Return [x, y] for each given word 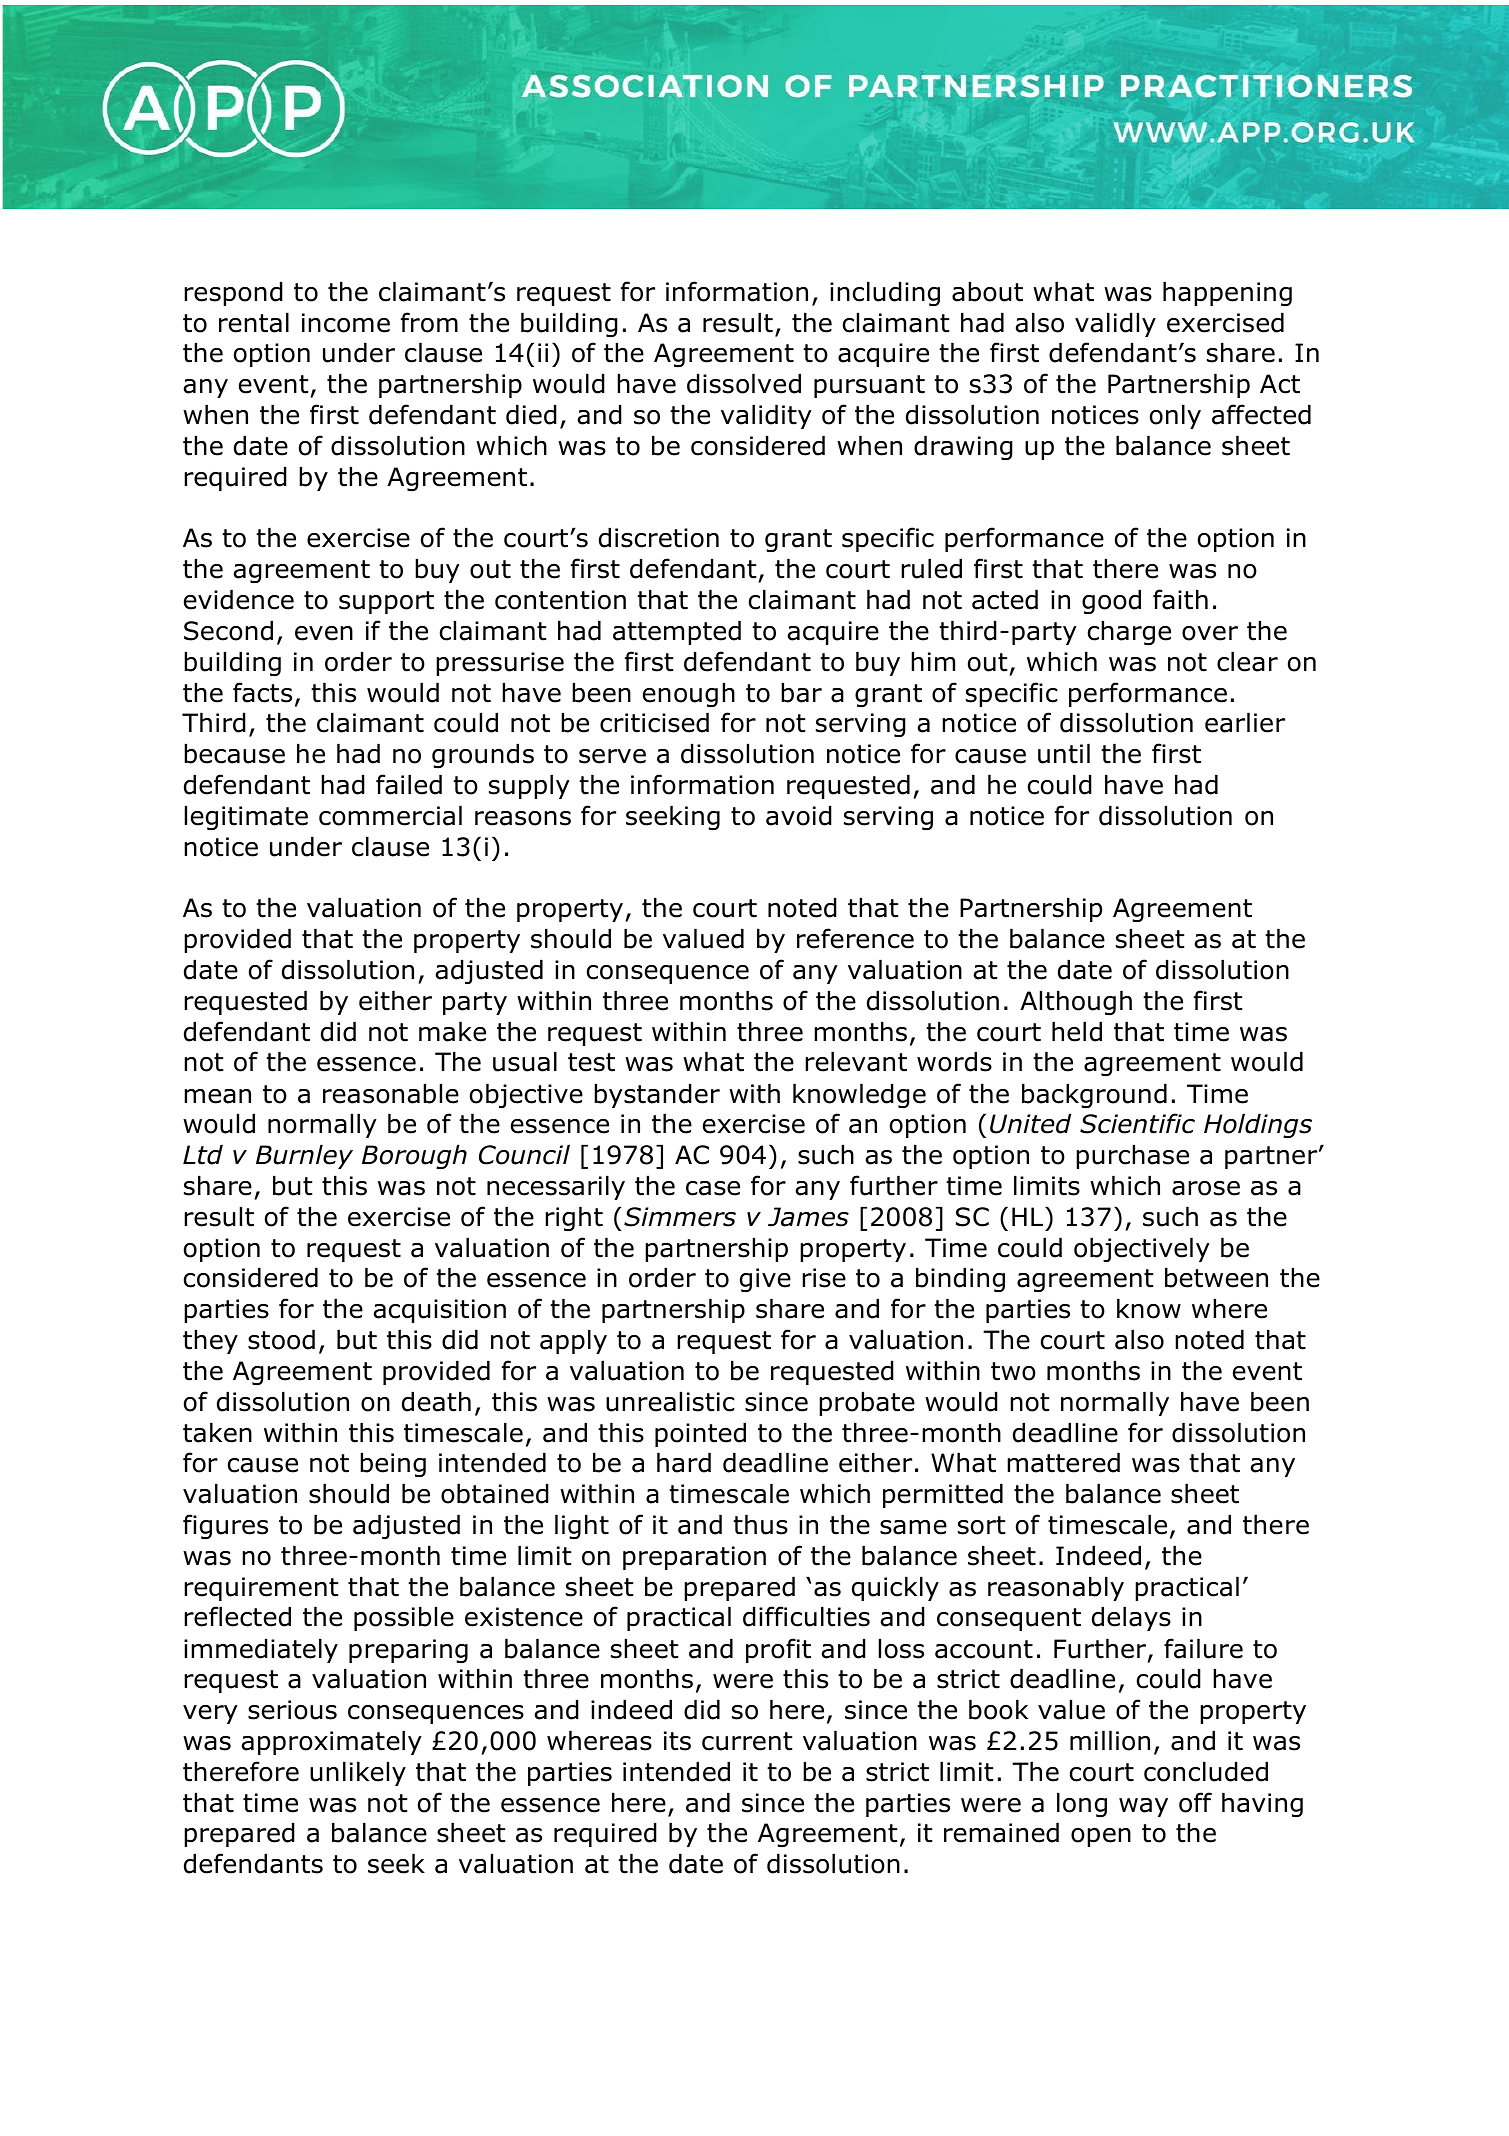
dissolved [744, 383]
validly [1115, 324]
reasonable [391, 1093]
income [346, 323]
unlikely [358, 1773]
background [1094, 1095]
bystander [657, 1095]
